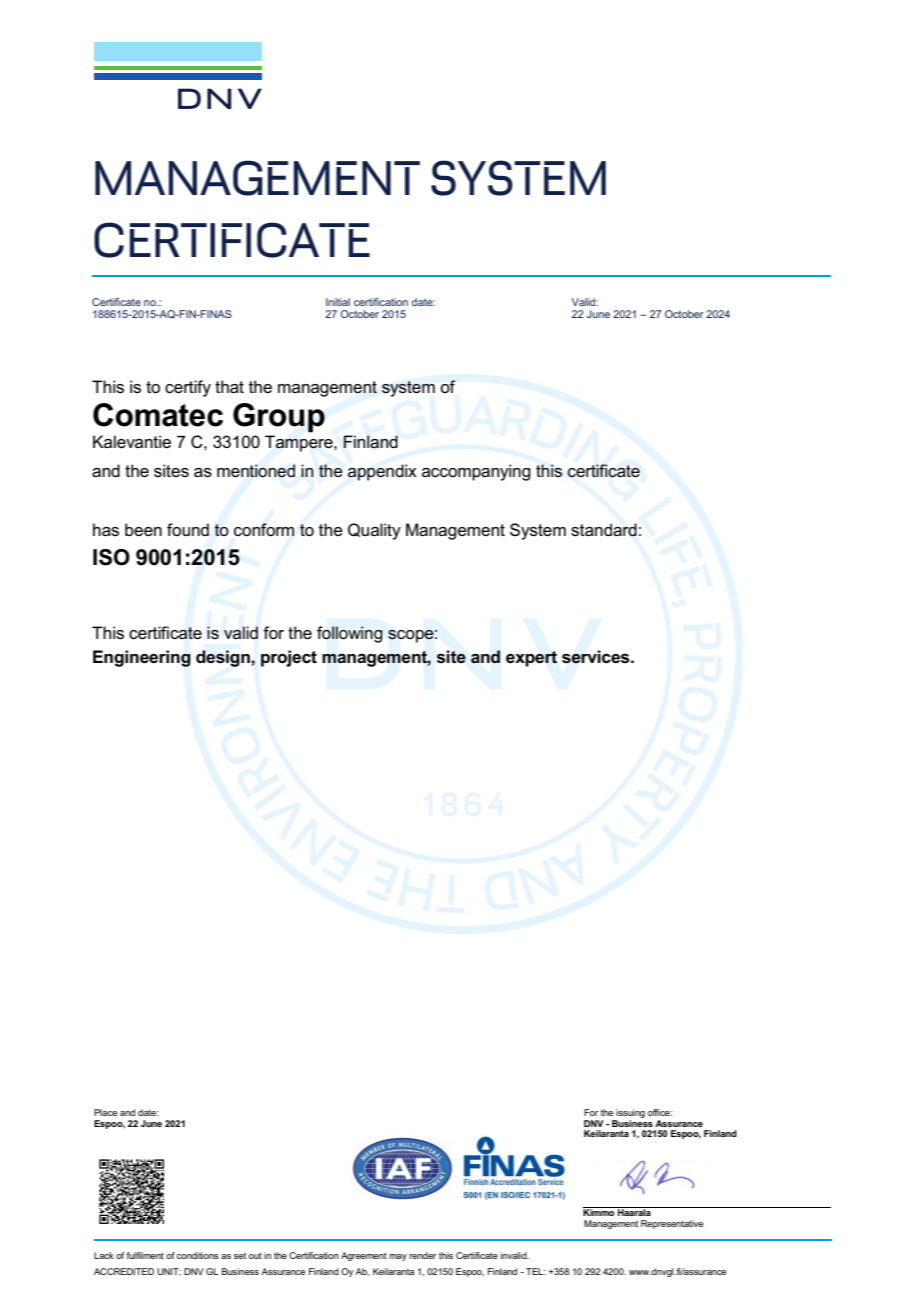 The image size is (924, 1308). Describe the element at coordinates (105, 1112) in the screenshot. I see `Place` at that location.
